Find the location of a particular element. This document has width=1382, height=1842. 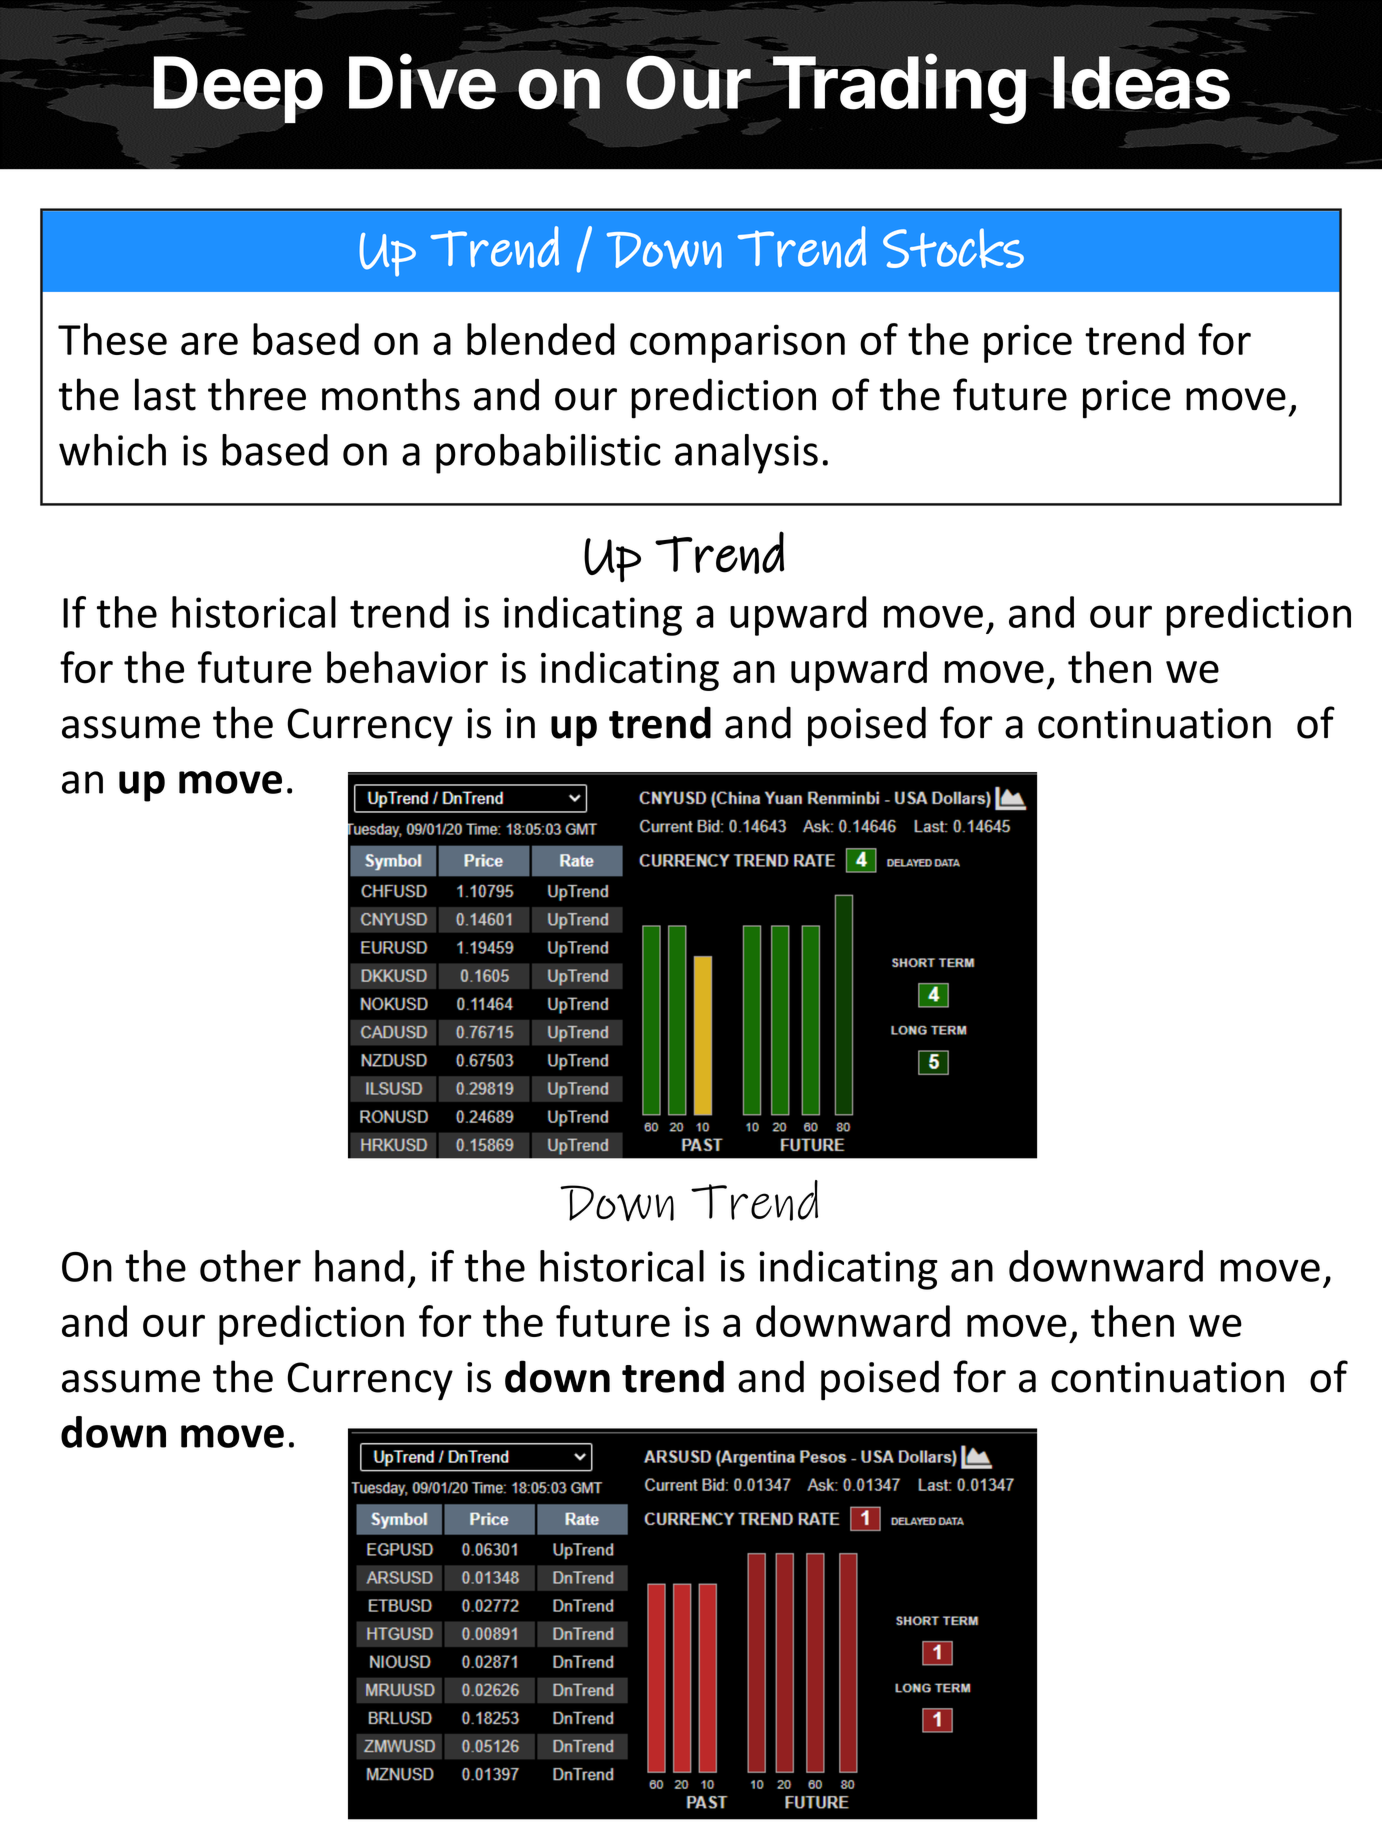

other is located at coordinates (250, 1266).
